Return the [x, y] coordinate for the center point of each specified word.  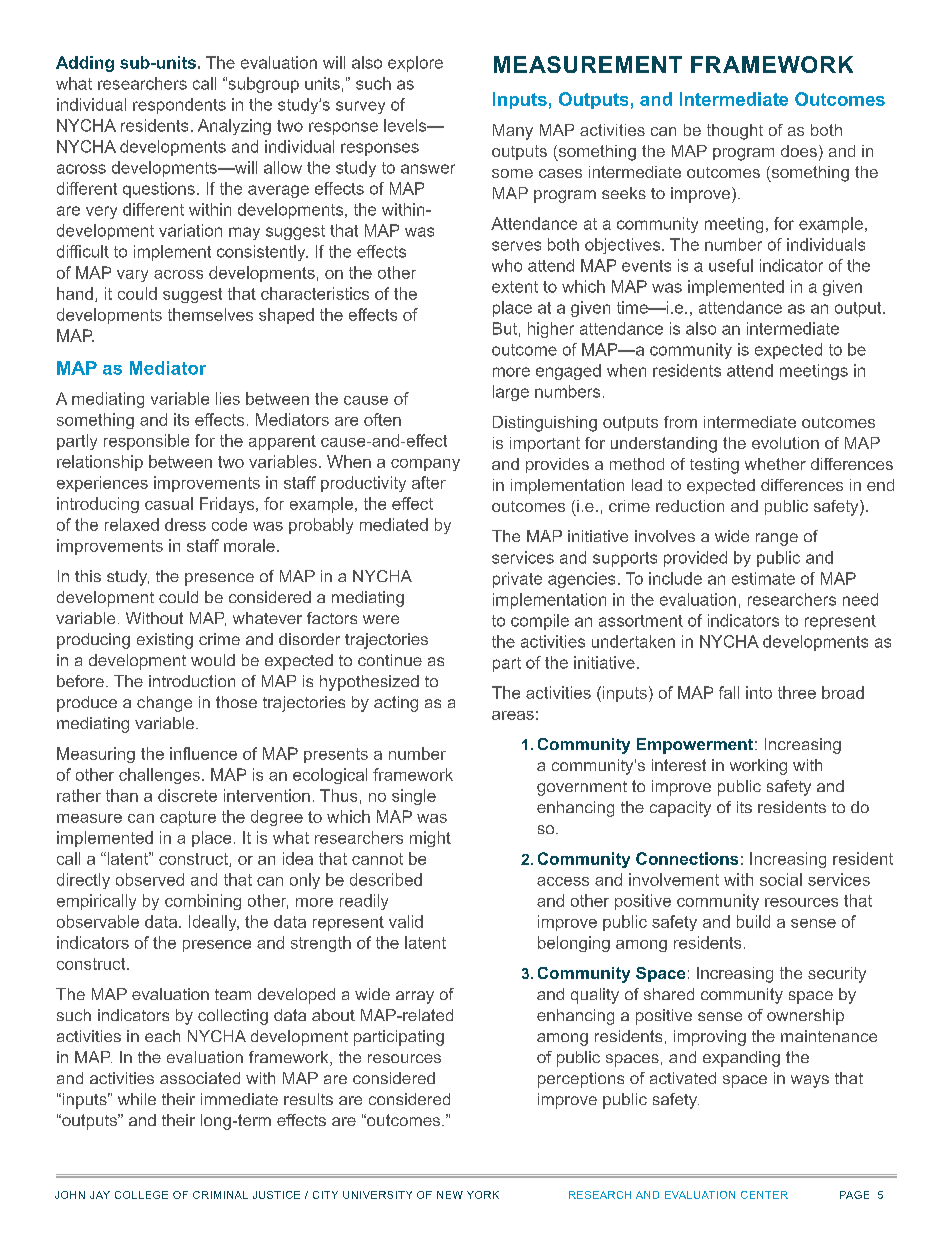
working [758, 767]
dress [185, 524]
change [164, 704]
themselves [210, 314]
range [777, 539]
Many [513, 132]
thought [735, 132]
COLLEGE [141, 1195]
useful [731, 265]
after [429, 482]
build [753, 921]
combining [203, 902]
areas [513, 715]
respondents [179, 106]
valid [406, 921]
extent [515, 287]
